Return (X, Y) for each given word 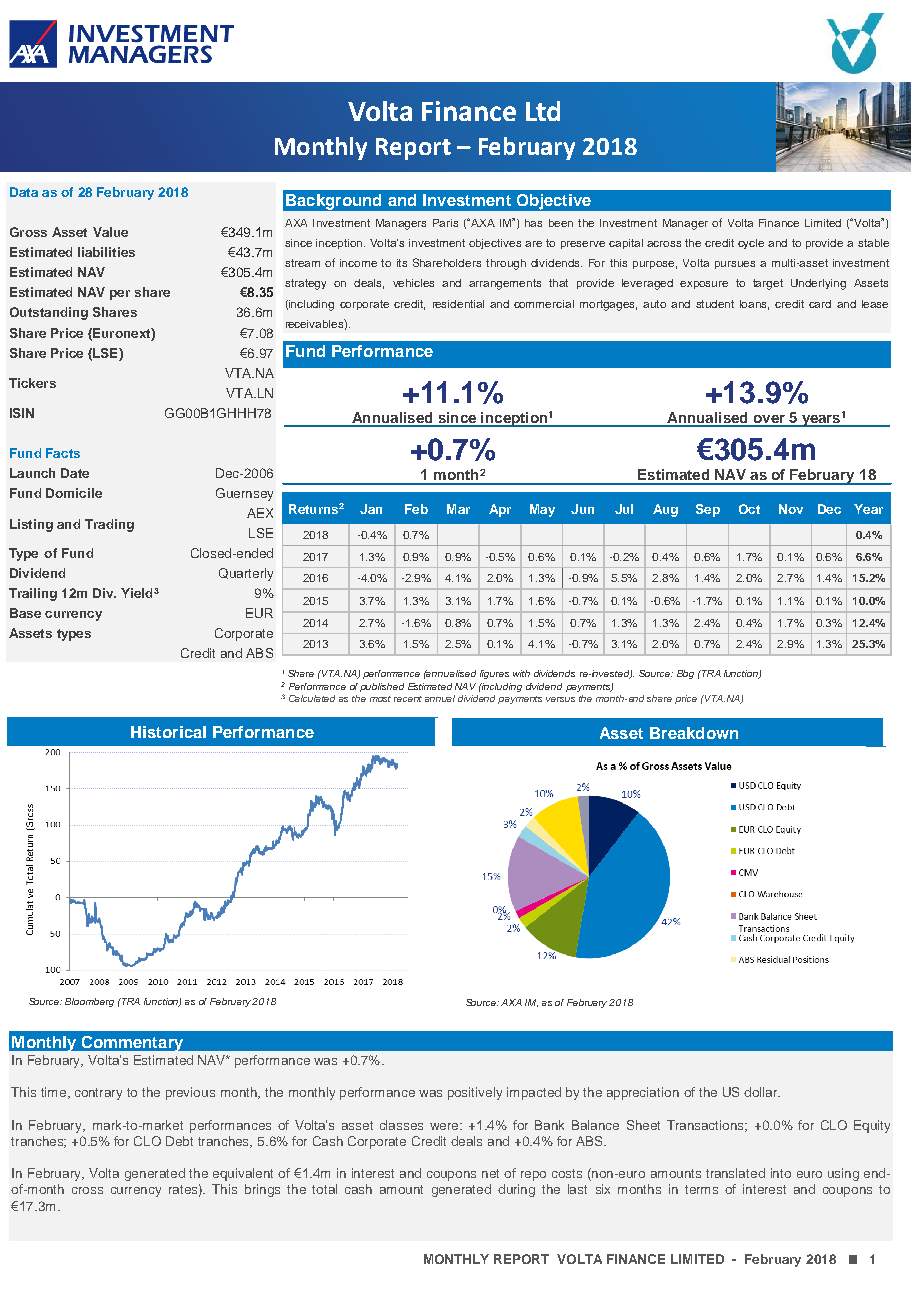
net (490, 1173)
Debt (179, 1141)
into (781, 1173)
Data (24, 192)
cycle (751, 244)
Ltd (543, 111)
